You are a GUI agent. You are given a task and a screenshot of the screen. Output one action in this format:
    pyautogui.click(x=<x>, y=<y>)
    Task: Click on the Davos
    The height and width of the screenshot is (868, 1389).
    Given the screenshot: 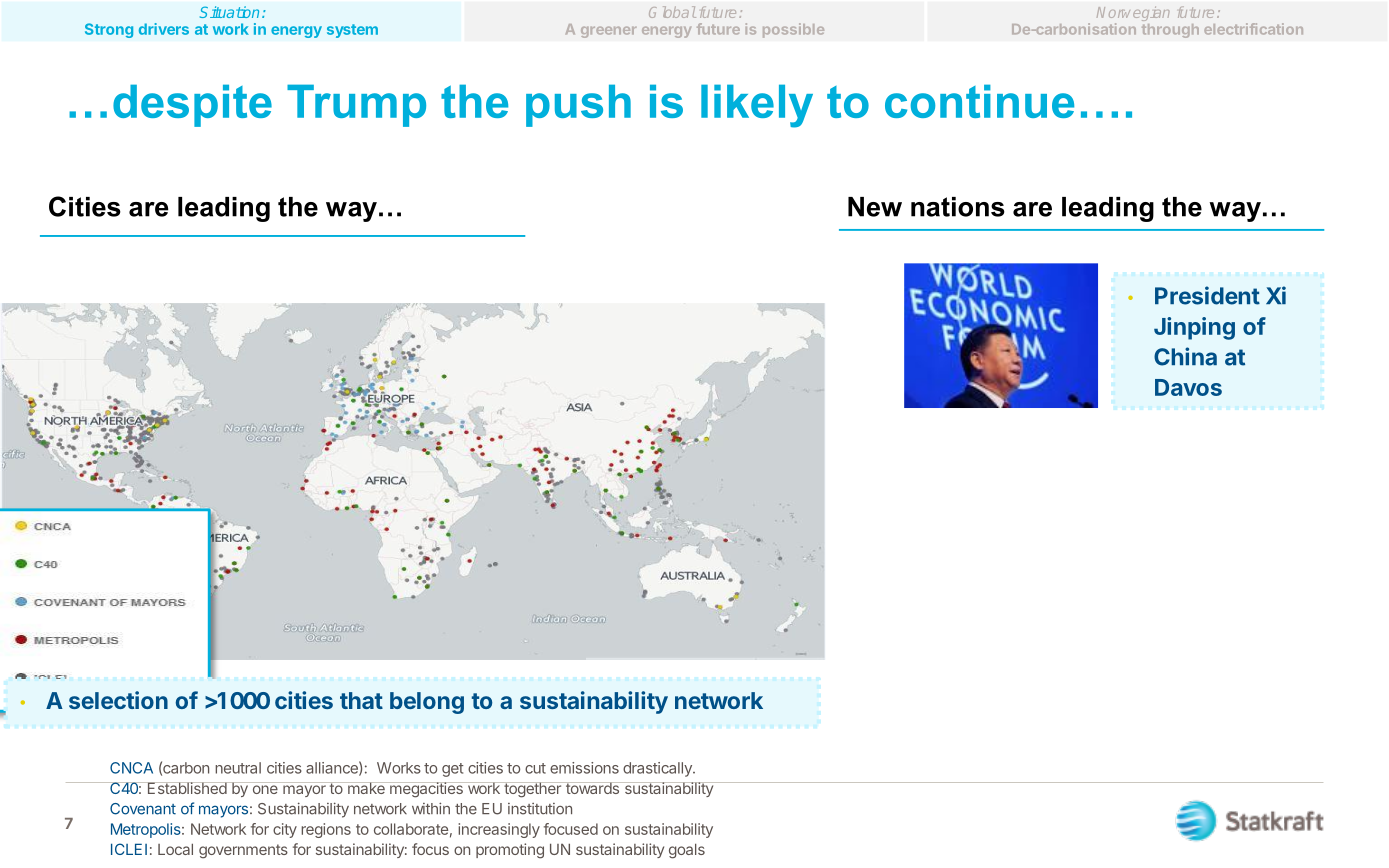 What is the action you would take?
    pyautogui.click(x=1188, y=387)
